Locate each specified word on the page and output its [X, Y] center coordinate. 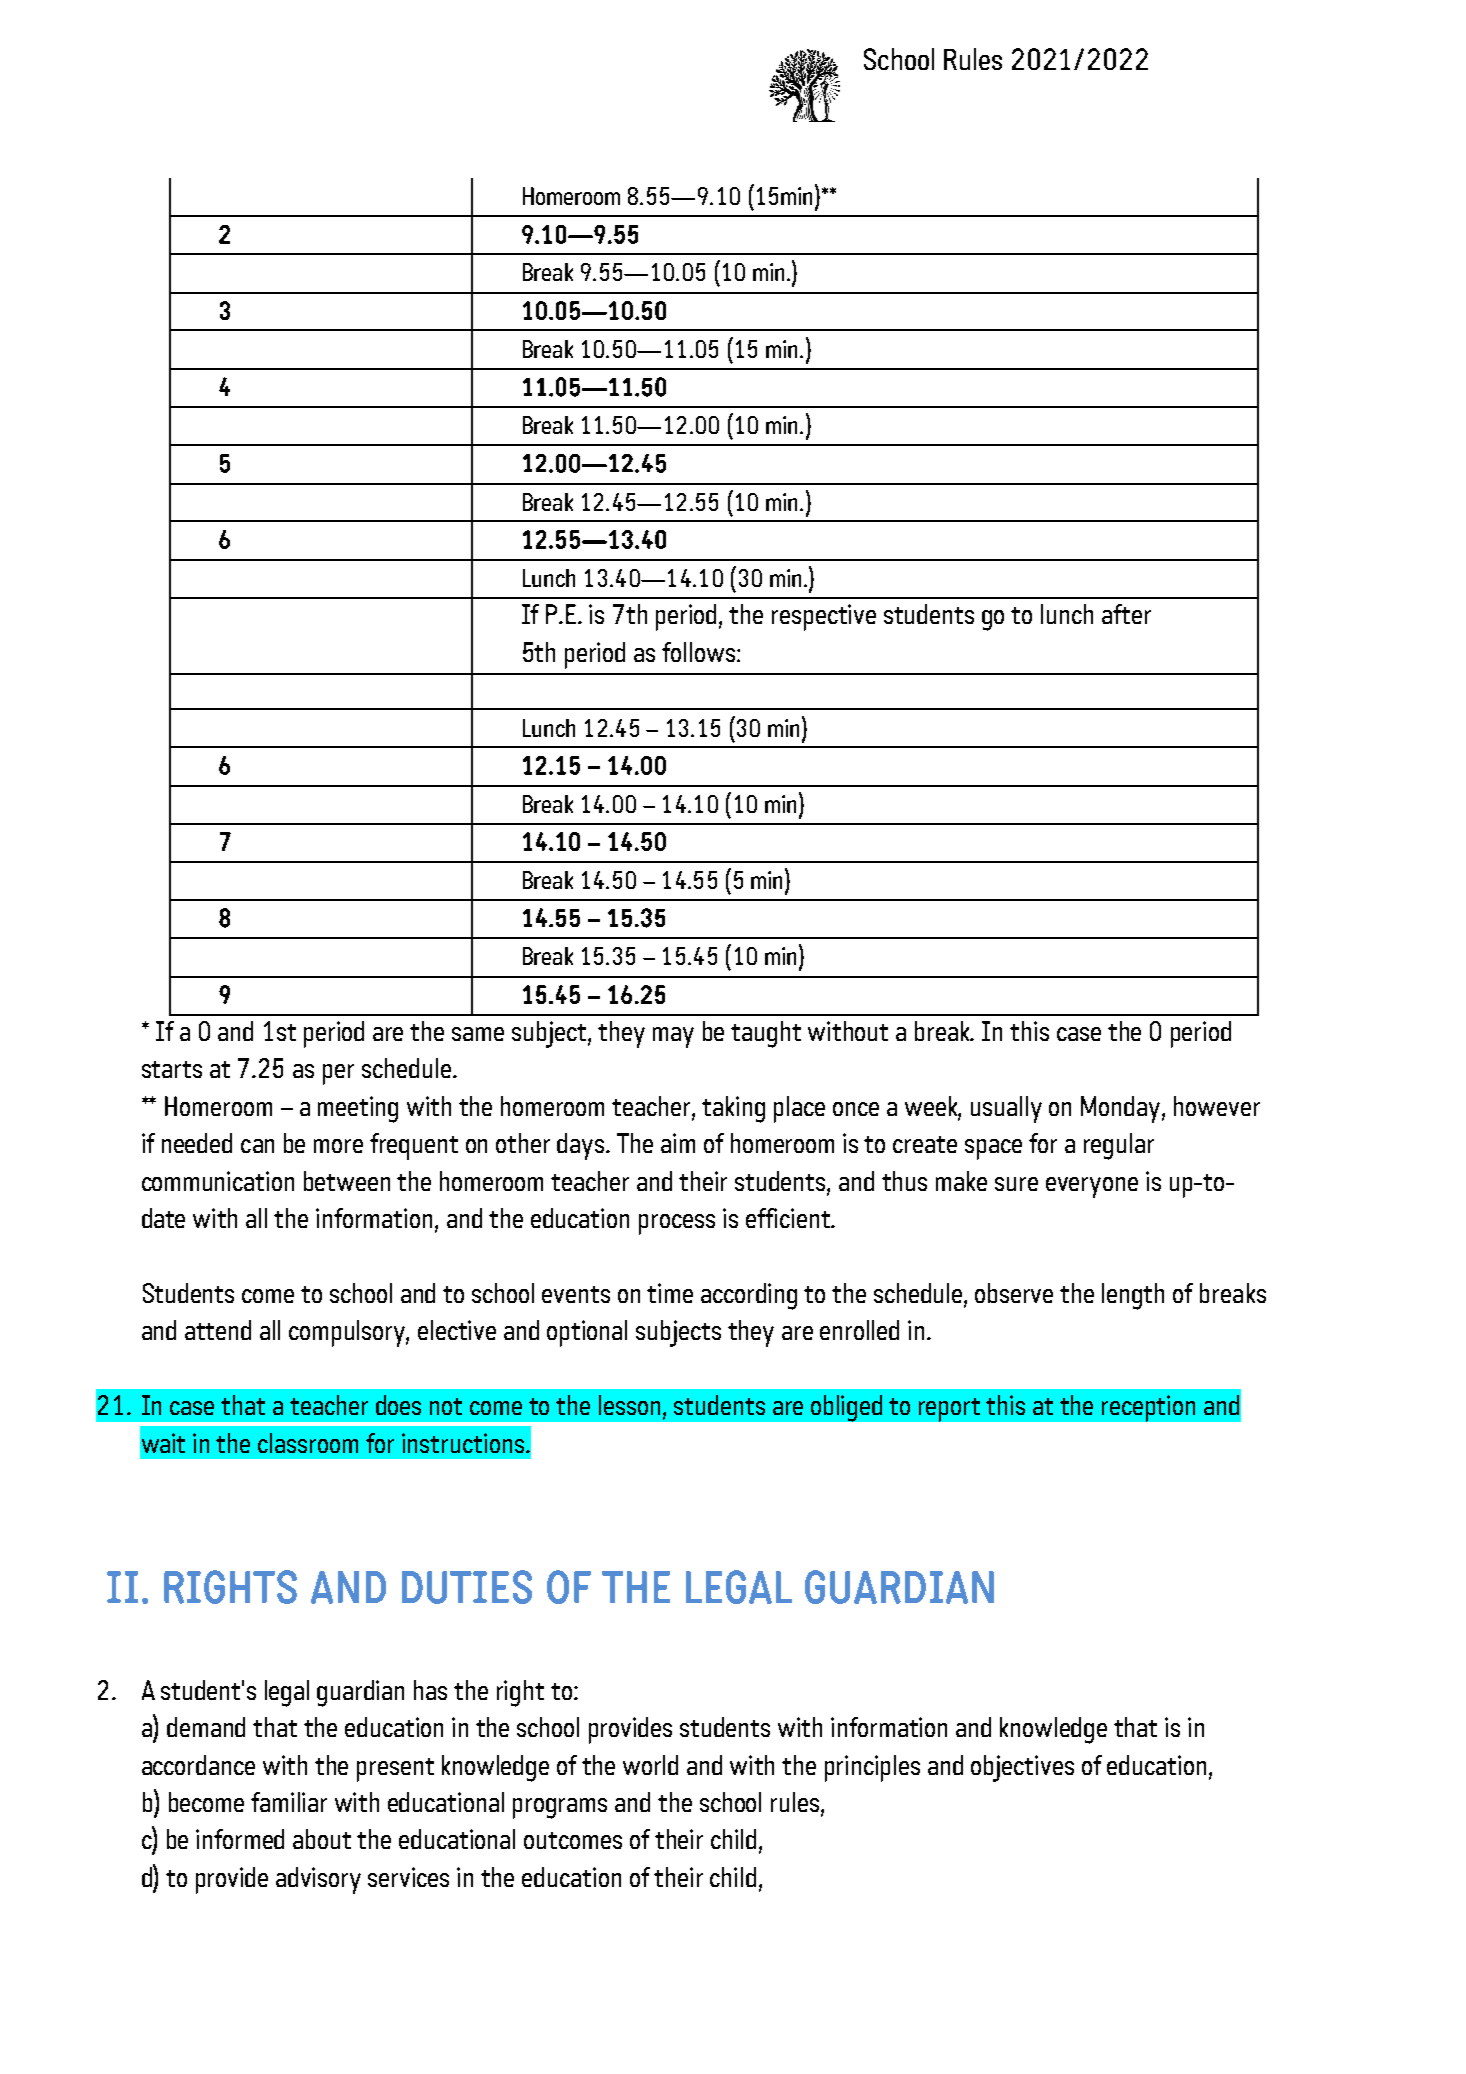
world [650, 1765]
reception [1148, 1408]
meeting [358, 1109]
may [673, 1037]
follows [698, 652]
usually [1006, 1109]
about [322, 1839]
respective [824, 617]
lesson [629, 1405]
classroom [308, 1443]
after [1126, 614]
